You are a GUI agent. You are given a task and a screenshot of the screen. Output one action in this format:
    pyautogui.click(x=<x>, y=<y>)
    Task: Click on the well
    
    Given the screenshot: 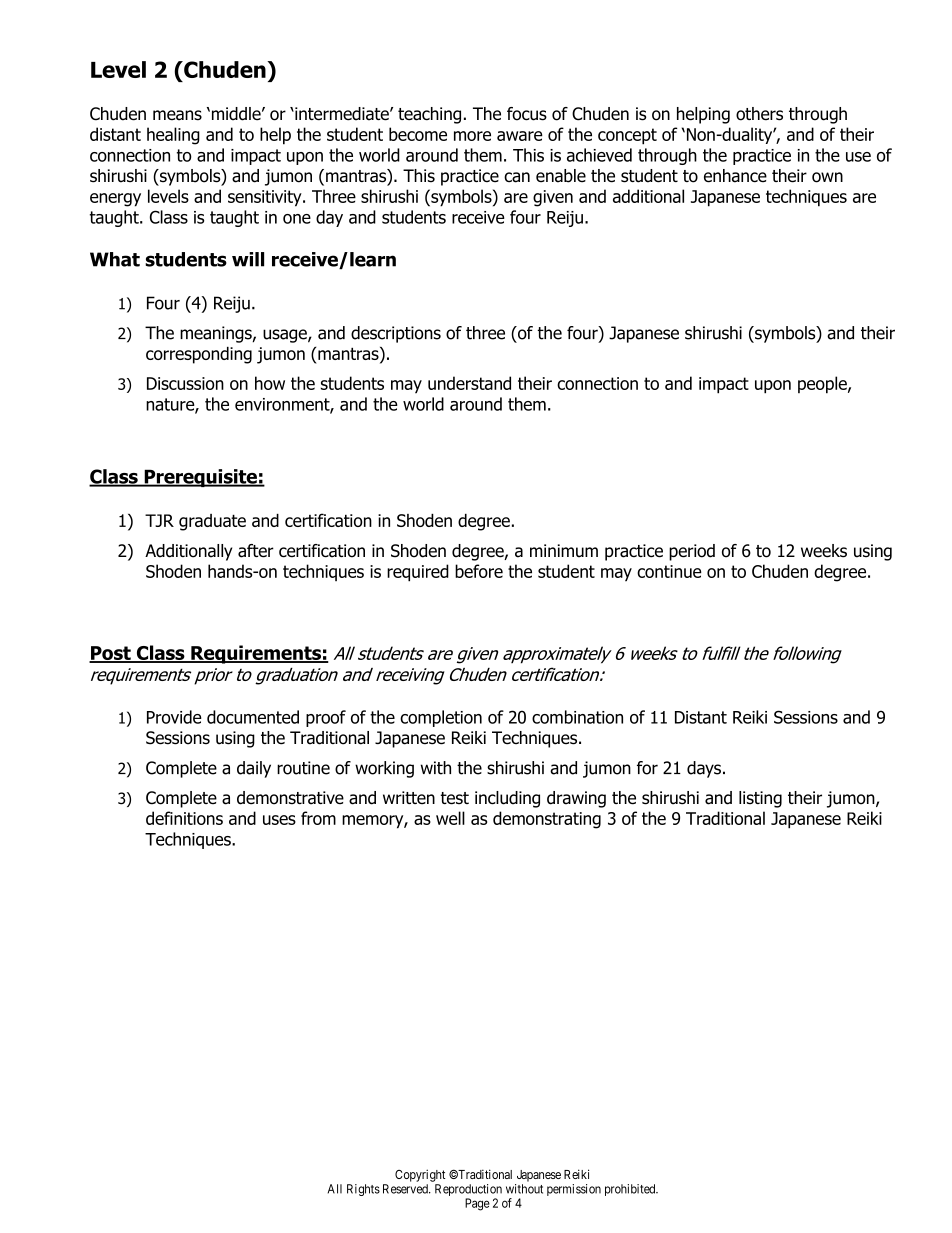 What is the action you would take?
    pyautogui.click(x=450, y=818)
